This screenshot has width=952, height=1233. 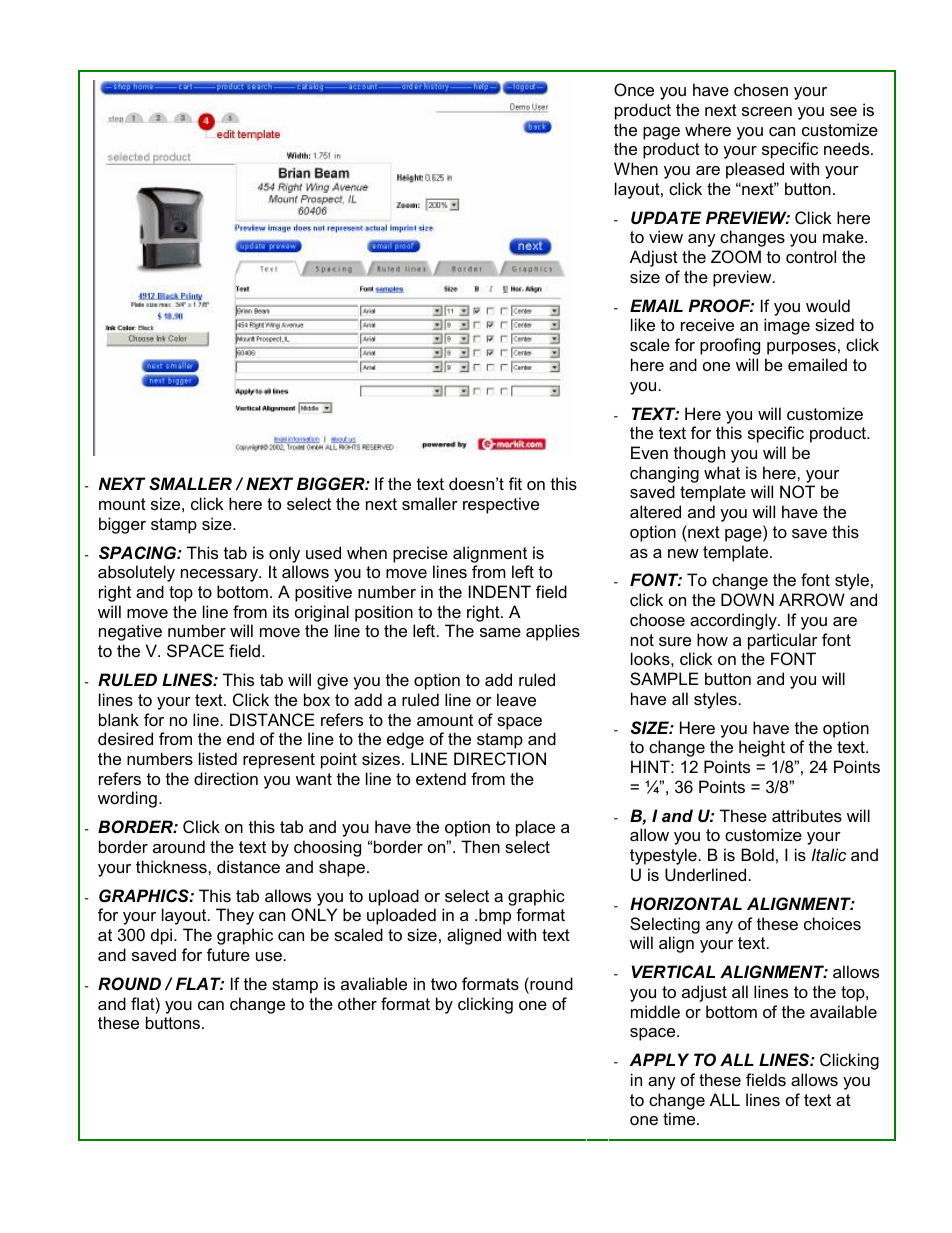 I want to click on Once, so click(x=634, y=89).
